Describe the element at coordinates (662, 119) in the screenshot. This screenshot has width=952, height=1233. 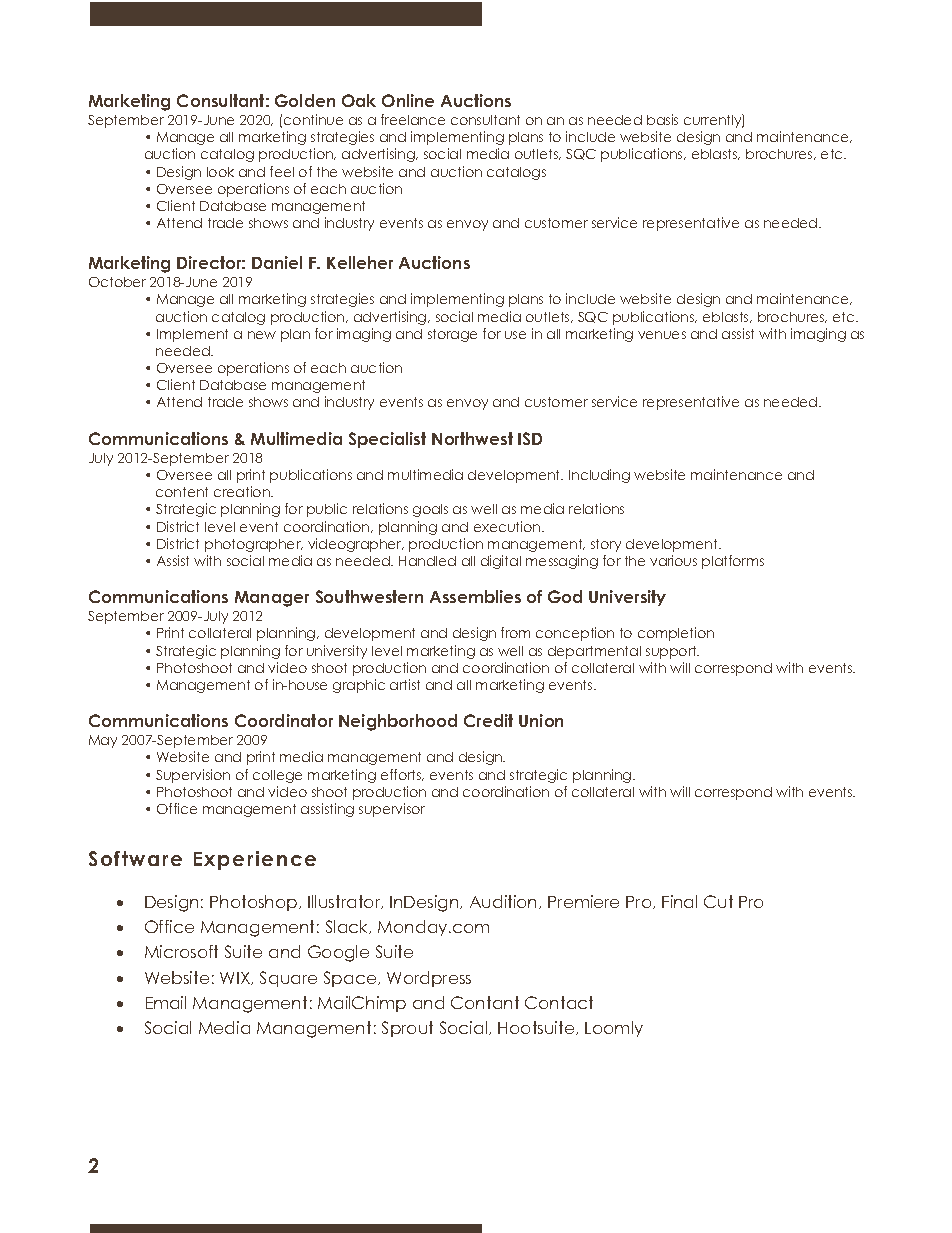
I see `basis` at that location.
